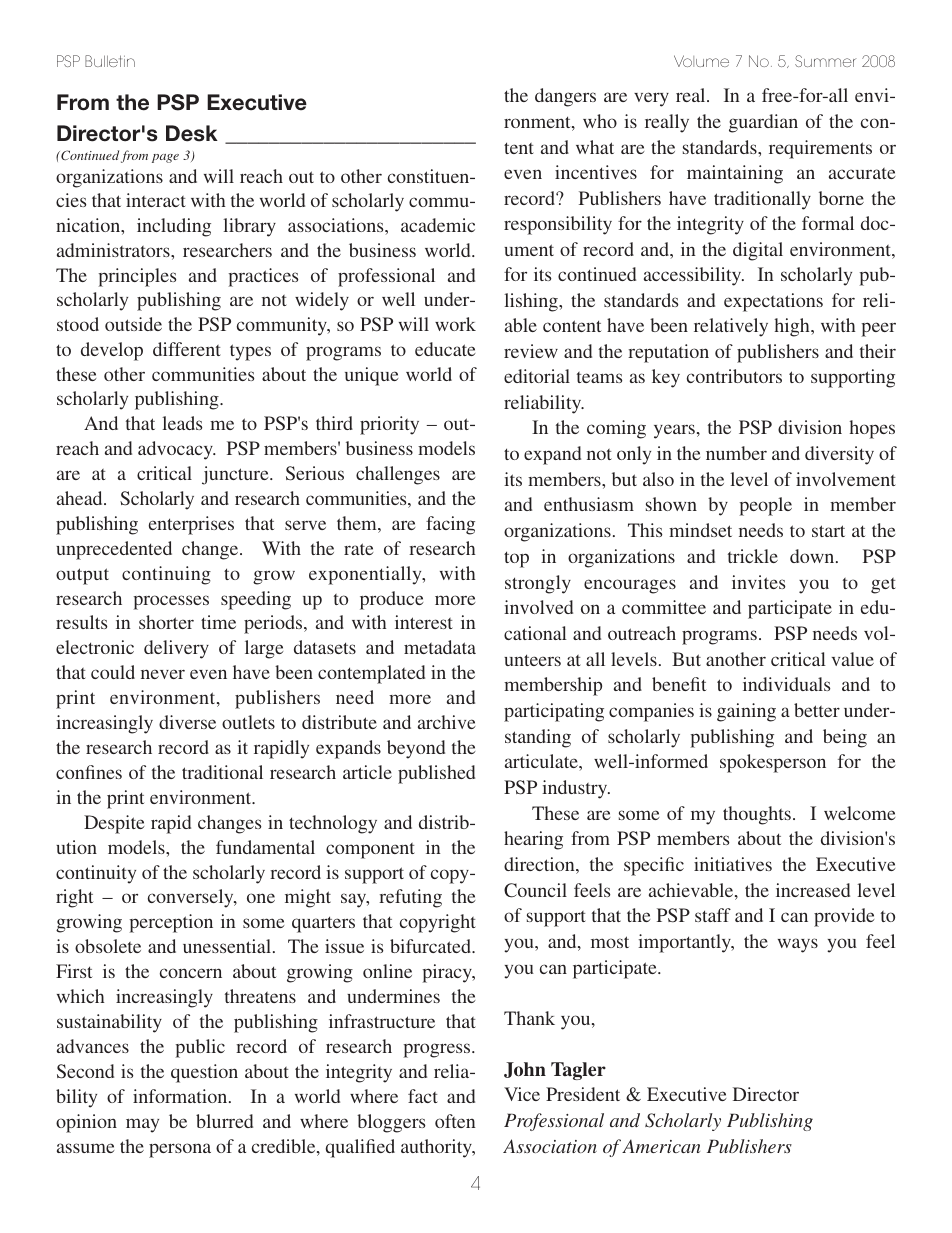 The image size is (952, 1233). What do you see at coordinates (445, 349) in the screenshot?
I see `educate` at bounding box center [445, 349].
